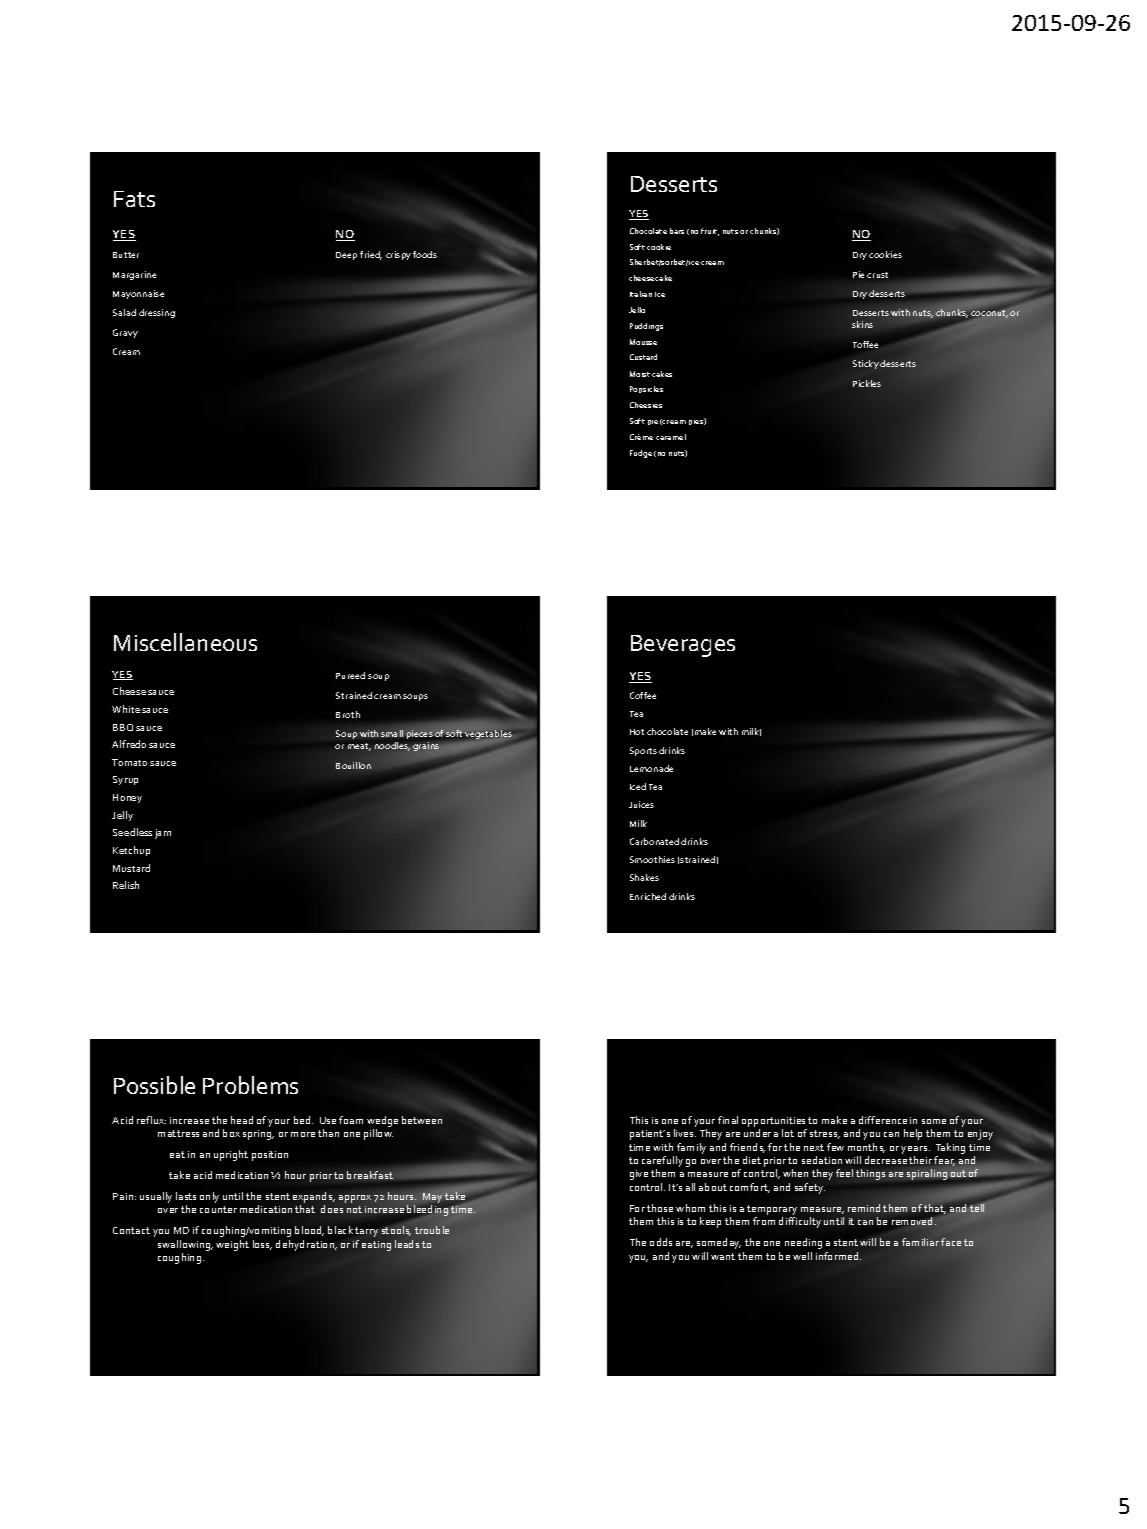 The width and height of the image is (1147, 1529). I want to click on Beverages, so click(683, 646).
